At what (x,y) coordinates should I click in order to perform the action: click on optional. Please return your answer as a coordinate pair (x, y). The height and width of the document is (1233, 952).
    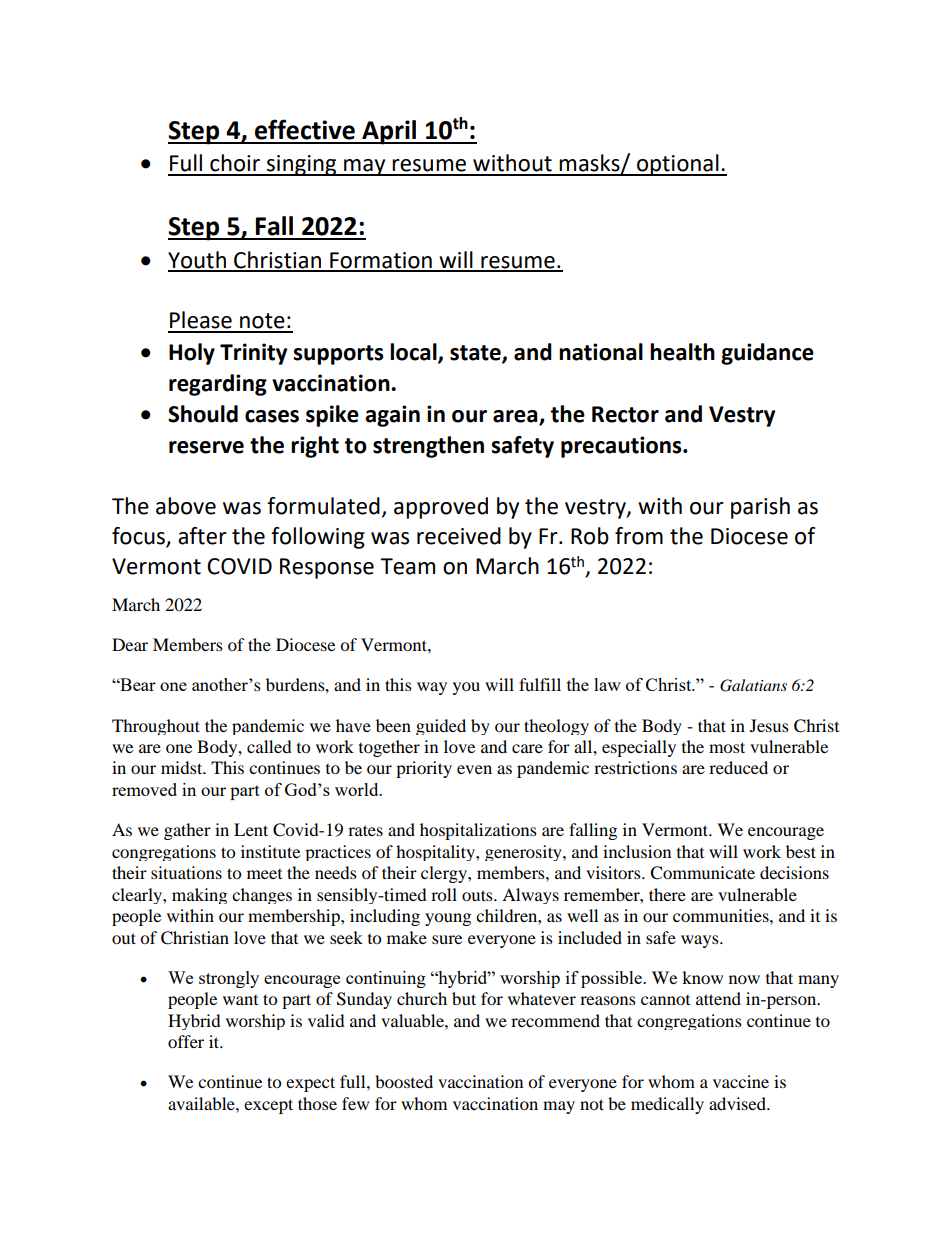
    Looking at the image, I should click on (678, 165).
